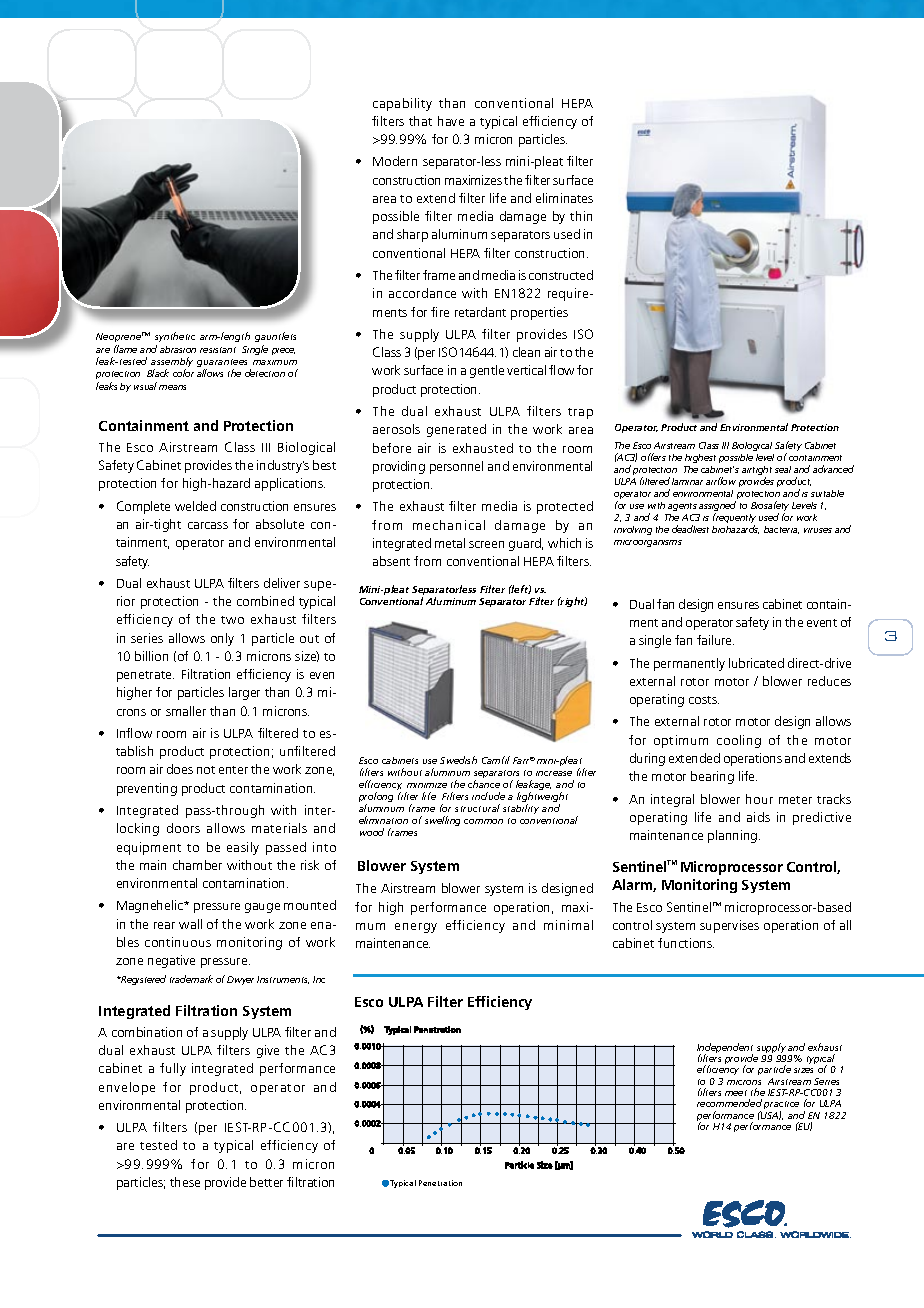 The height and width of the screenshot is (1308, 924). Describe the element at coordinates (185, 1182) in the screenshot. I see `these` at that location.
